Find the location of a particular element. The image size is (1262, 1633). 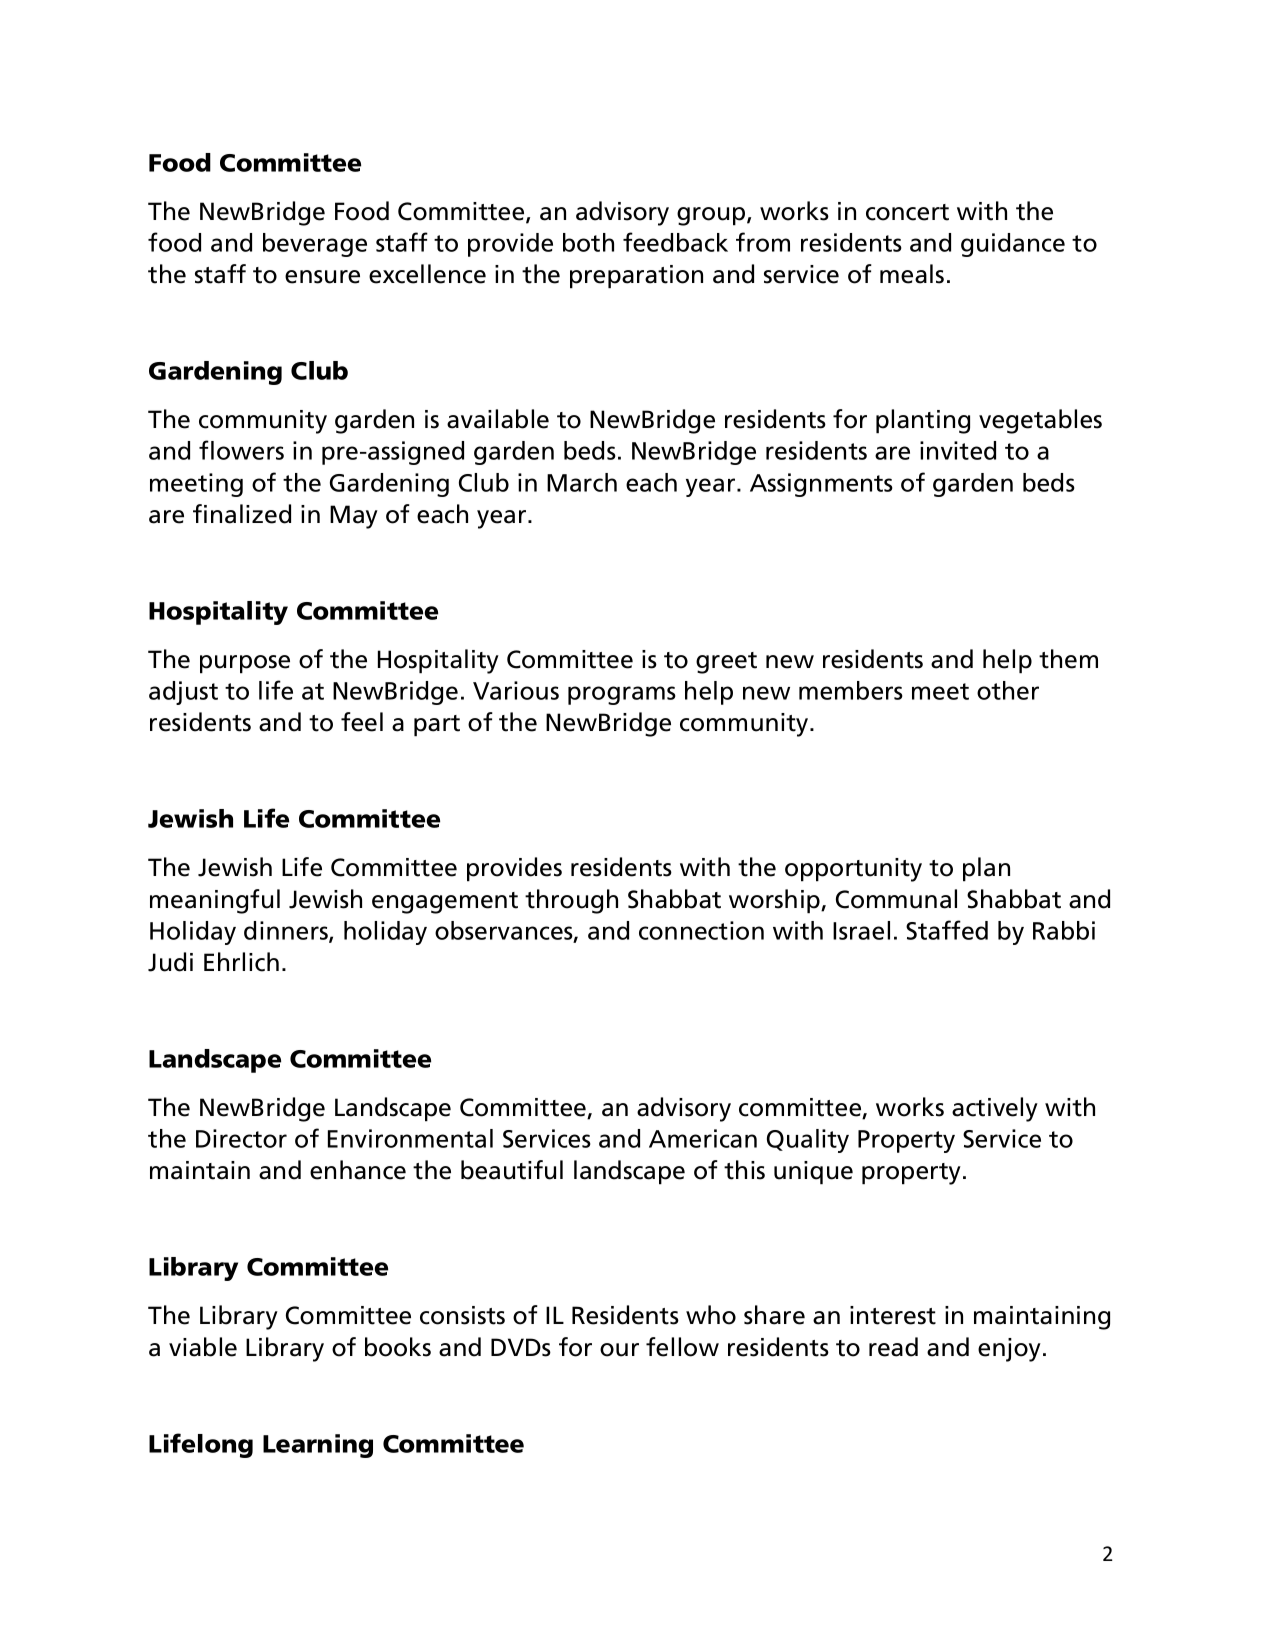

Director is located at coordinates (241, 1138).
